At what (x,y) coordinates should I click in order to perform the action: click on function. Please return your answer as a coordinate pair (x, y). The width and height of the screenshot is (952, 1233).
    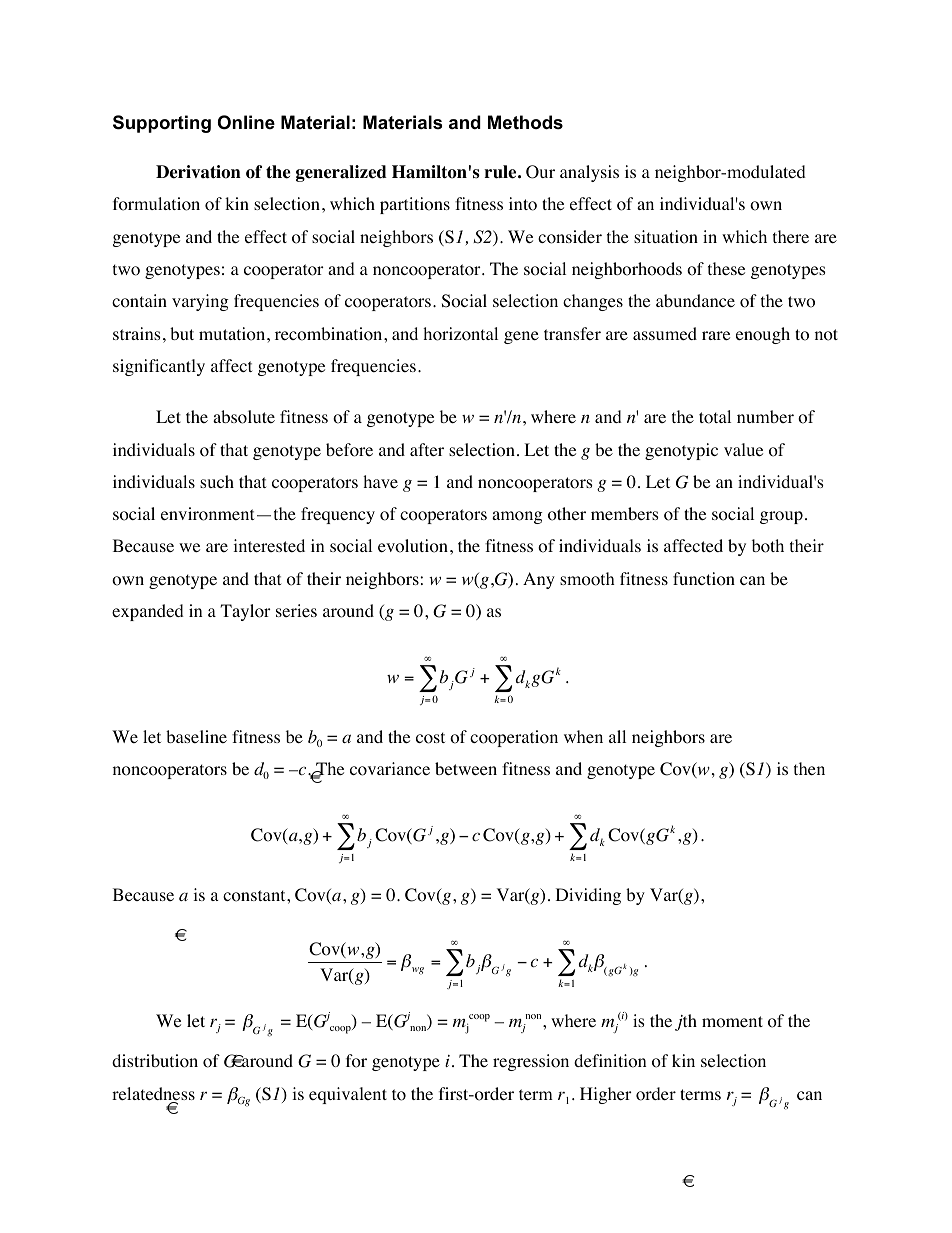
    Looking at the image, I should click on (704, 579).
